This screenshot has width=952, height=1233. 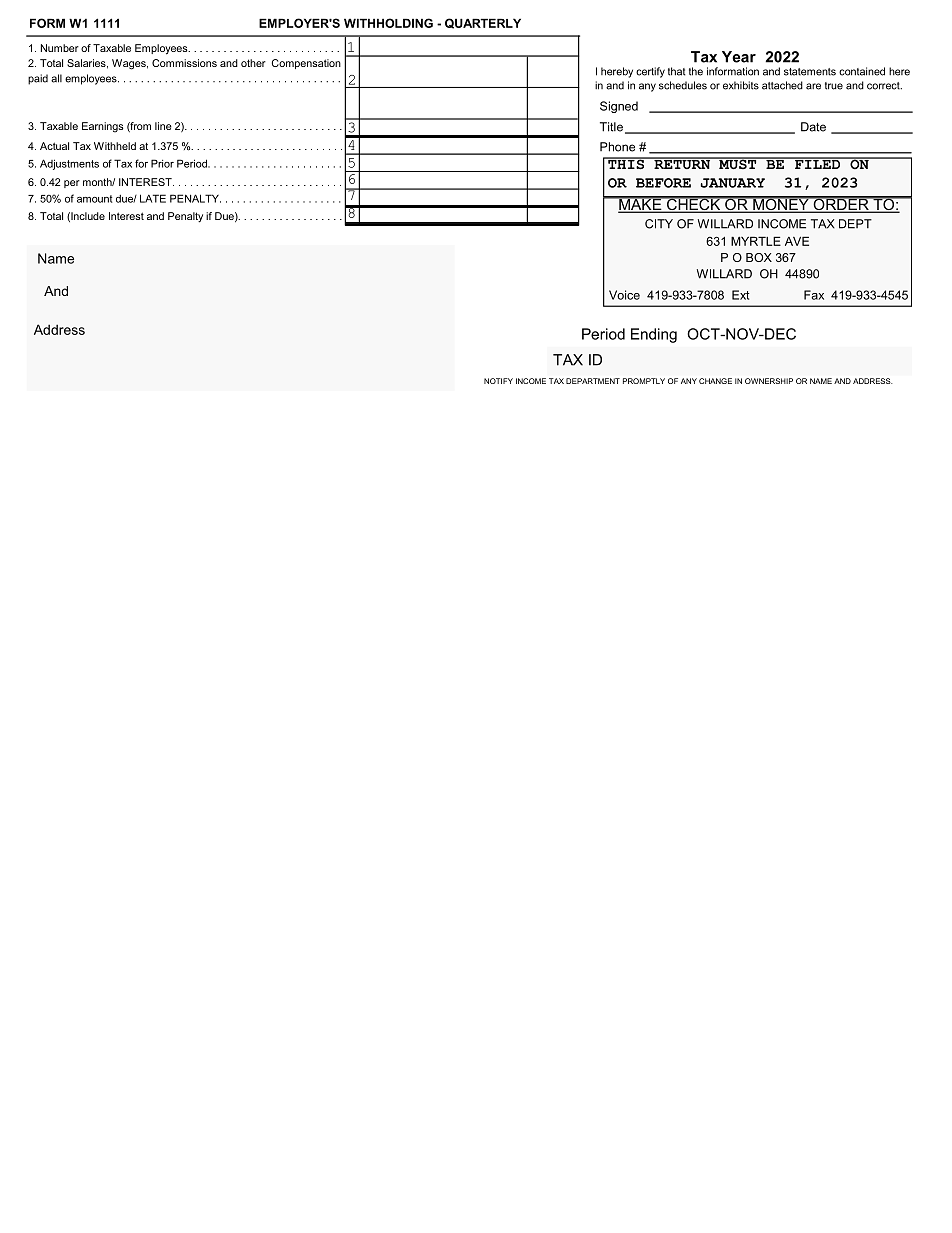 What do you see at coordinates (739, 57) in the screenshot?
I see `Year` at bounding box center [739, 57].
